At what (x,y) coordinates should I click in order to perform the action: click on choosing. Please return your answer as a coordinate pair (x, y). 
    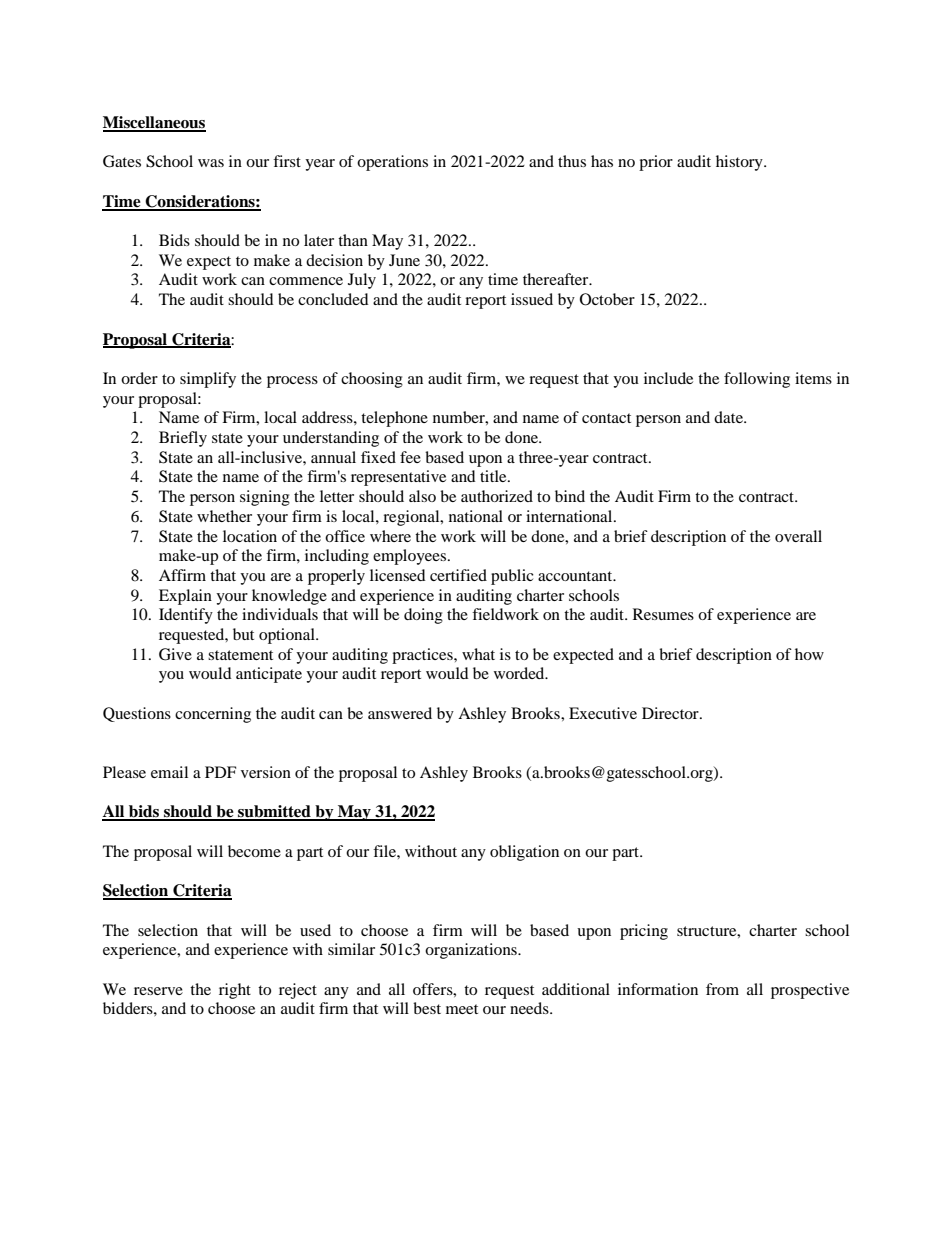
    Looking at the image, I should click on (372, 380).
